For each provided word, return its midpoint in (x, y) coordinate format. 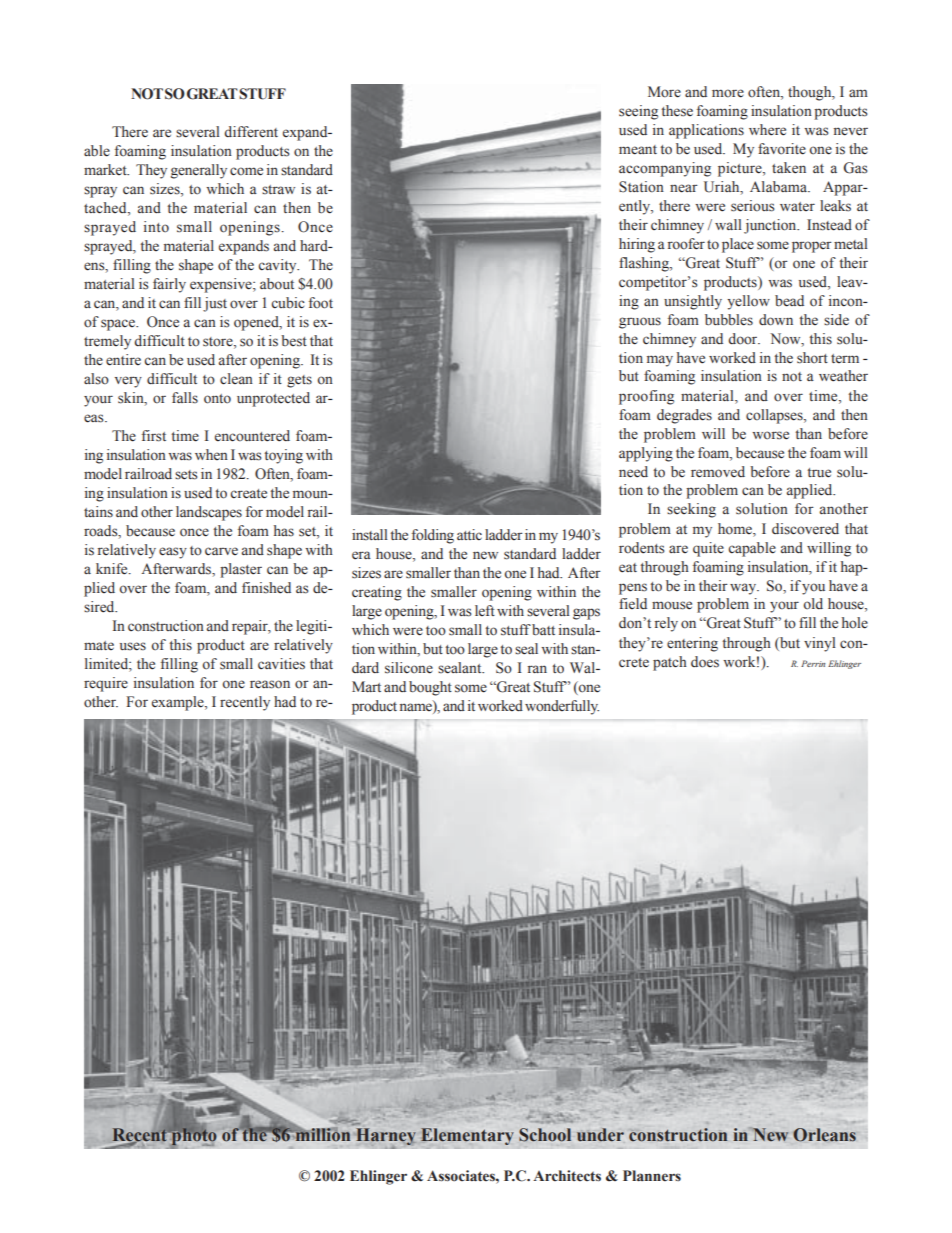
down (776, 320)
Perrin (813, 663)
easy (173, 553)
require (106, 684)
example (179, 703)
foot (321, 303)
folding (433, 536)
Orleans (824, 1135)
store (219, 343)
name (417, 706)
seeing (638, 112)
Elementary (467, 1136)
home (736, 528)
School (545, 1135)
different (251, 132)
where (767, 130)
